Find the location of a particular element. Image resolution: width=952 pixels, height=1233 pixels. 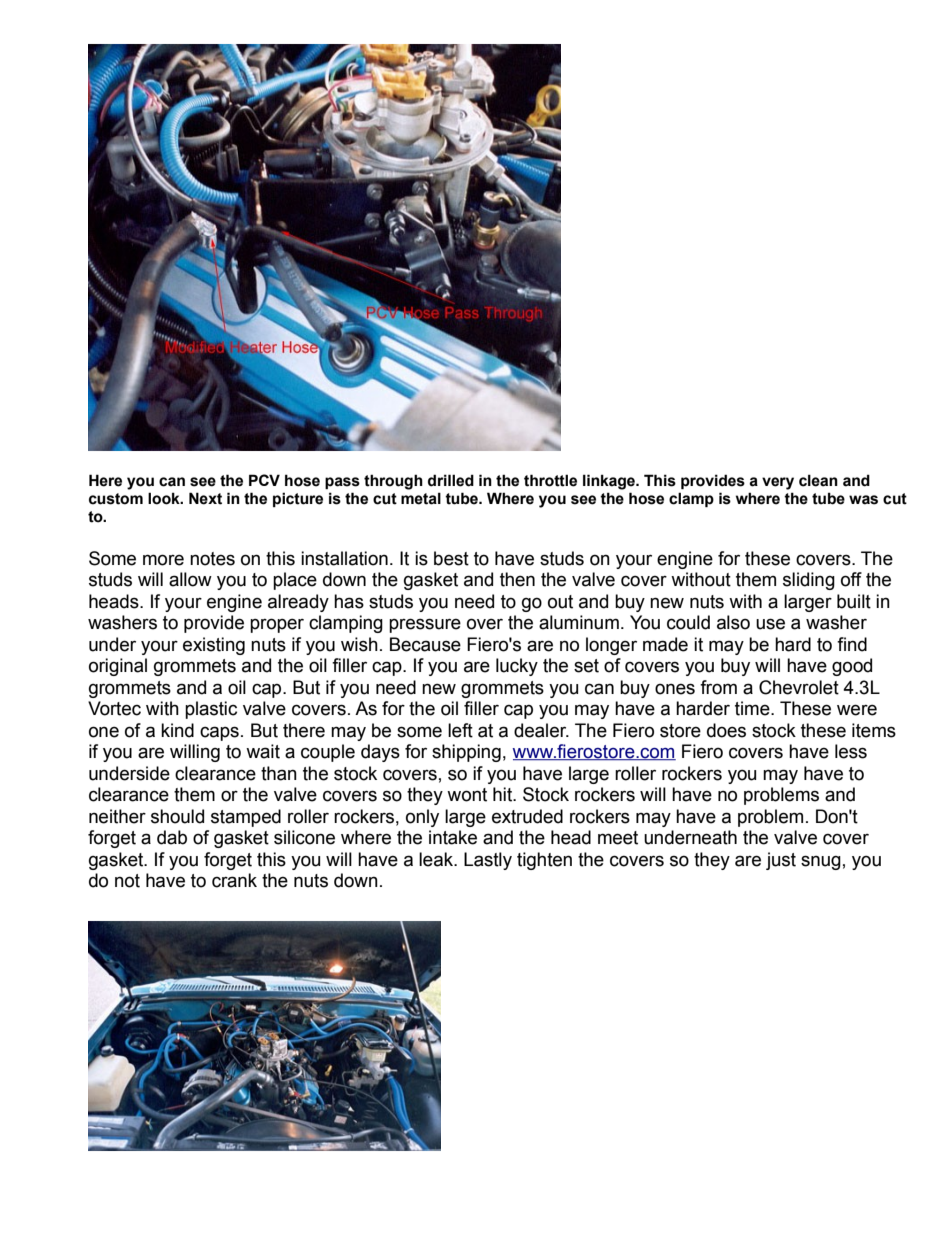

Next is located at coordinates (205, 498).
